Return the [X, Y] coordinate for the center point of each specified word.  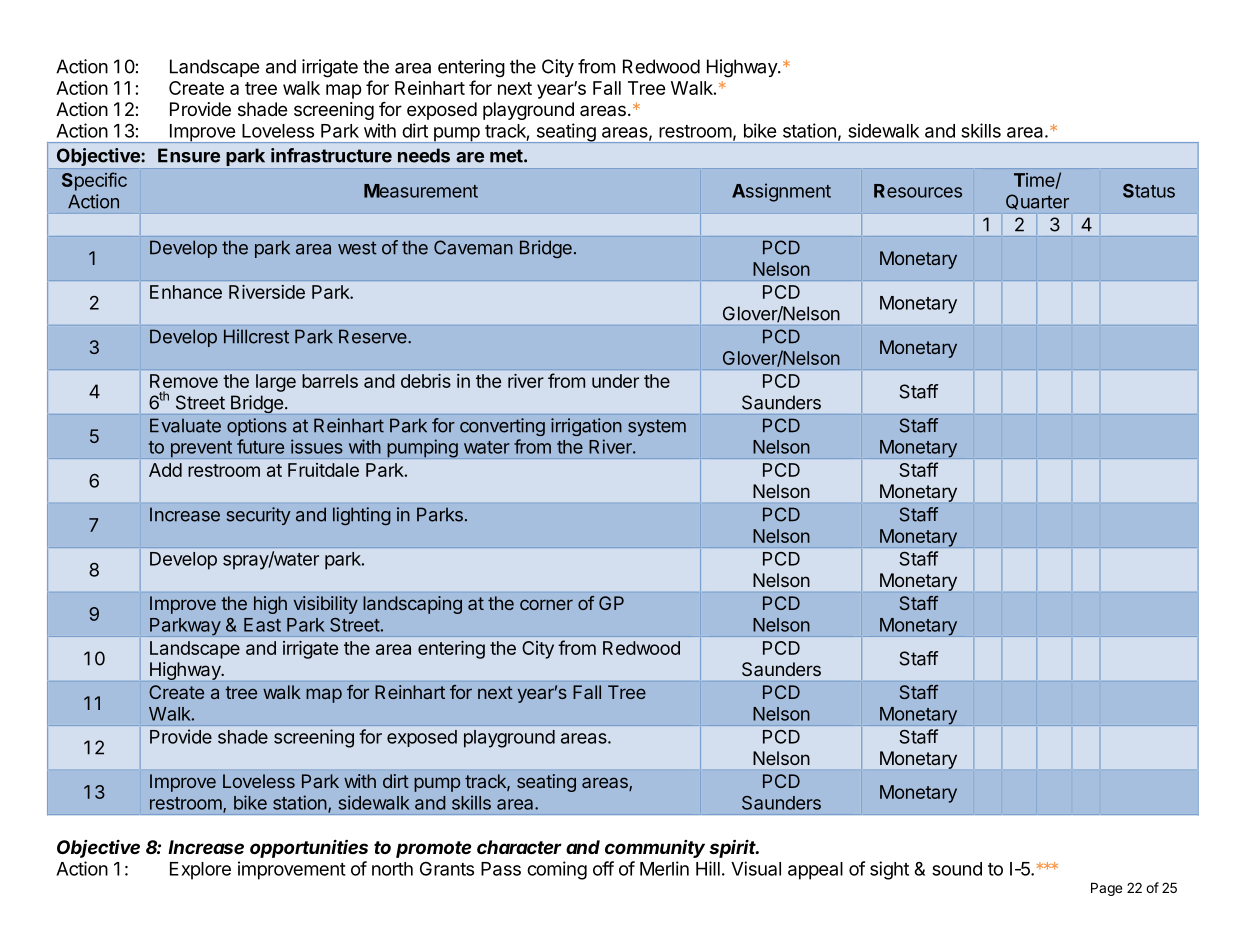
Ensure [189, 155]
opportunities [309, 848]
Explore [200, 871]
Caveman [473, 247]
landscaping [412, 605]
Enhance [186, 292]
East [262, 625]
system [657, 427]
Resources [918, 191]
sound [957, 869]
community [655, 849]
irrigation [586, 427]
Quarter [1037, 202]
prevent [201, 449]
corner [546, 604]
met [507, 156]
